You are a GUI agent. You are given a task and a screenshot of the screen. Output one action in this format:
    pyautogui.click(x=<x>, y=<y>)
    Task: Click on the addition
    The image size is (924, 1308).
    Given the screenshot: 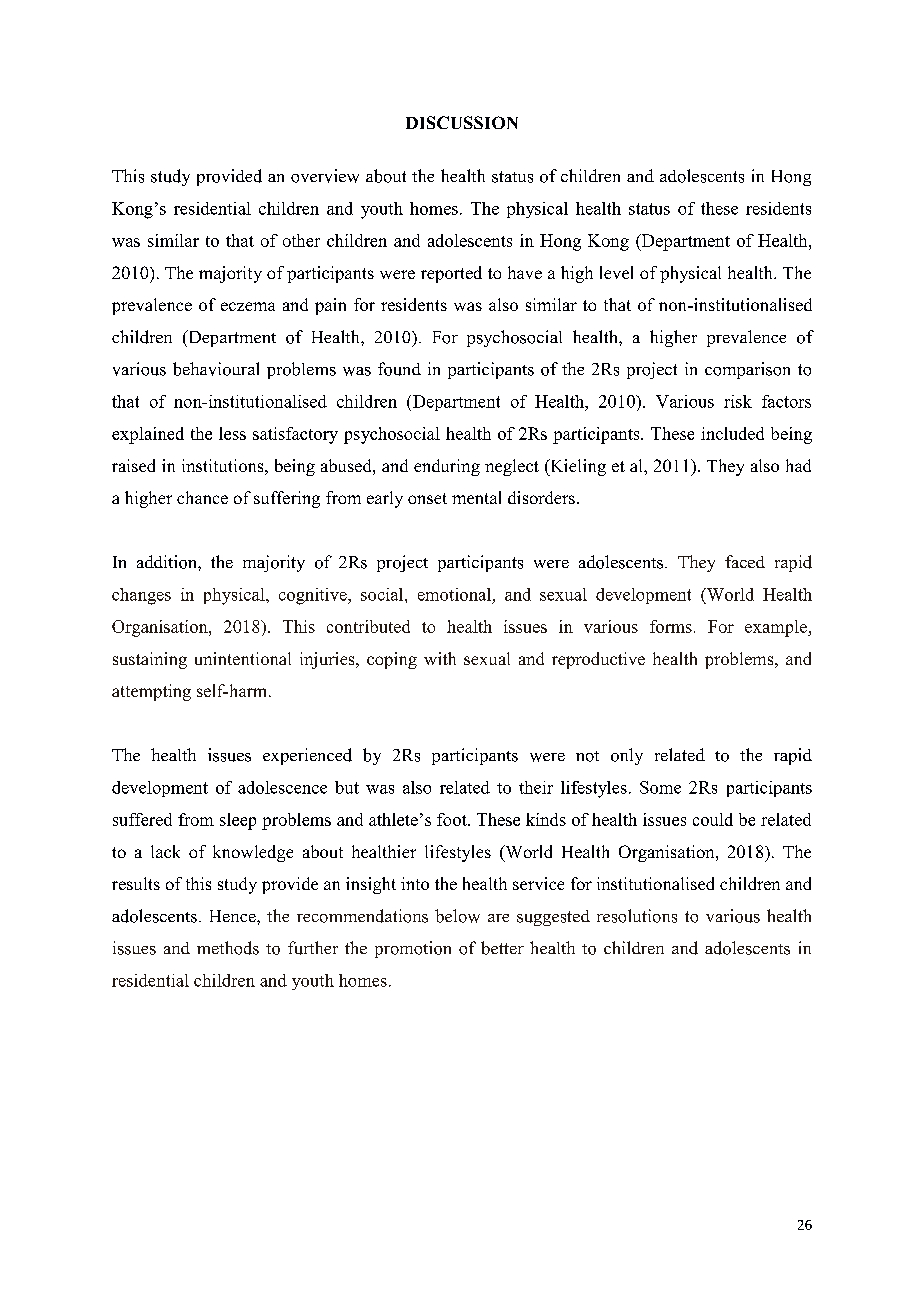 What is the action you would take?
    pyautogui.click(x=168, y=562)
